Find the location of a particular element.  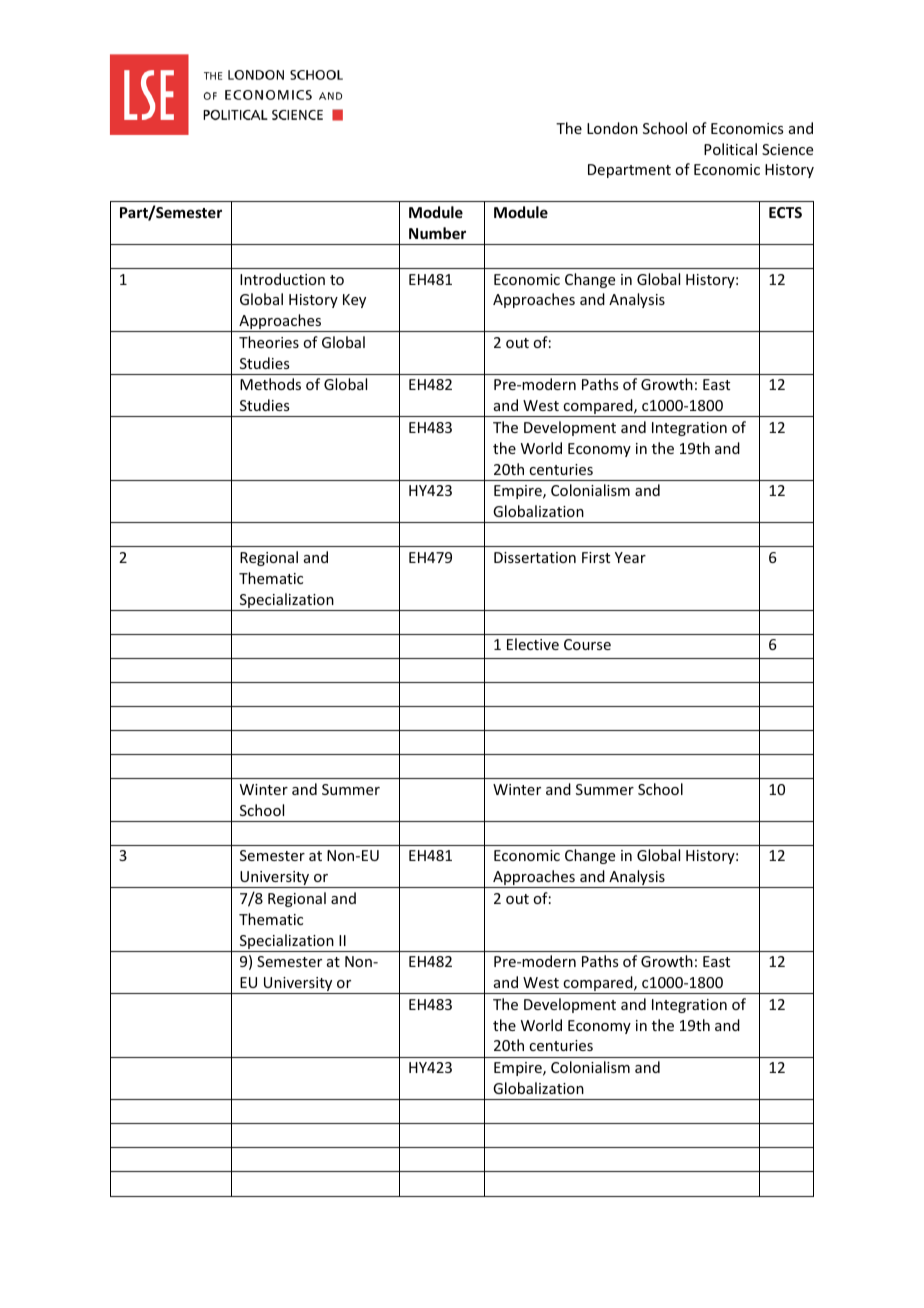

Elective is located at coordinates (533, 644).
